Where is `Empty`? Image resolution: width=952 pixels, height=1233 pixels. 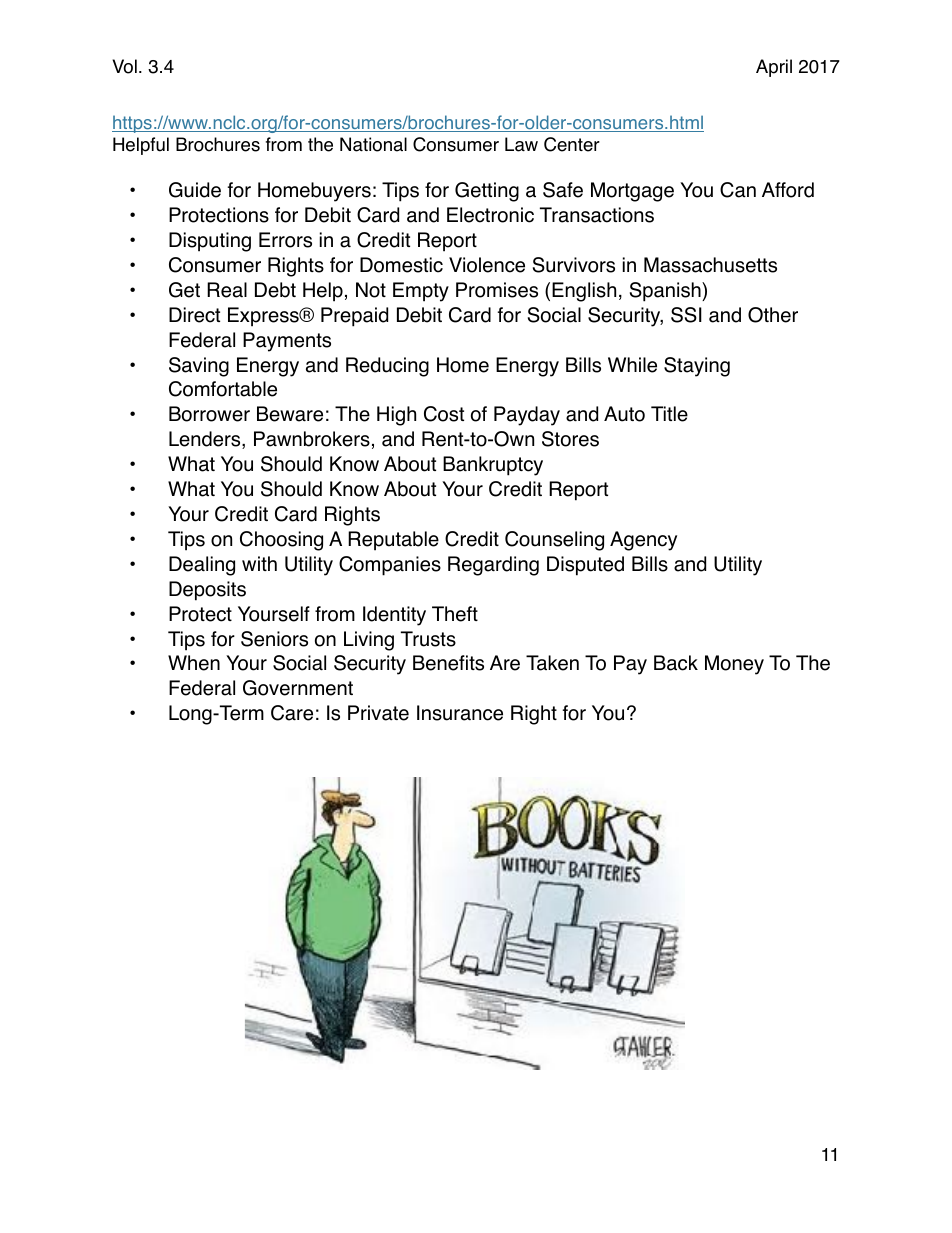 Empty is located at coordinates (421, 292).
